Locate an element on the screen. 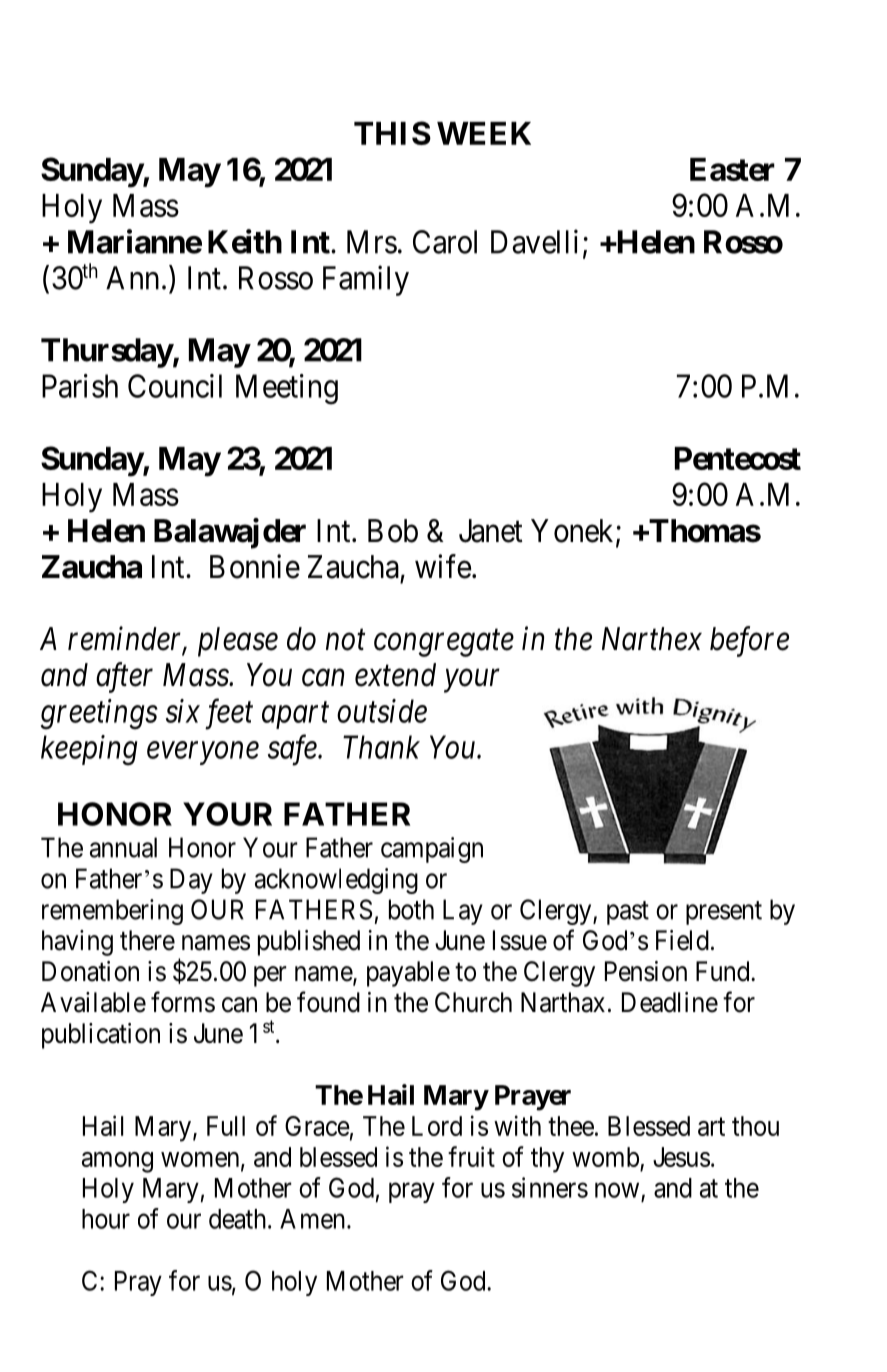 This screenshot has width=887, height=1372. among is located at coordinates (117, 1162).
